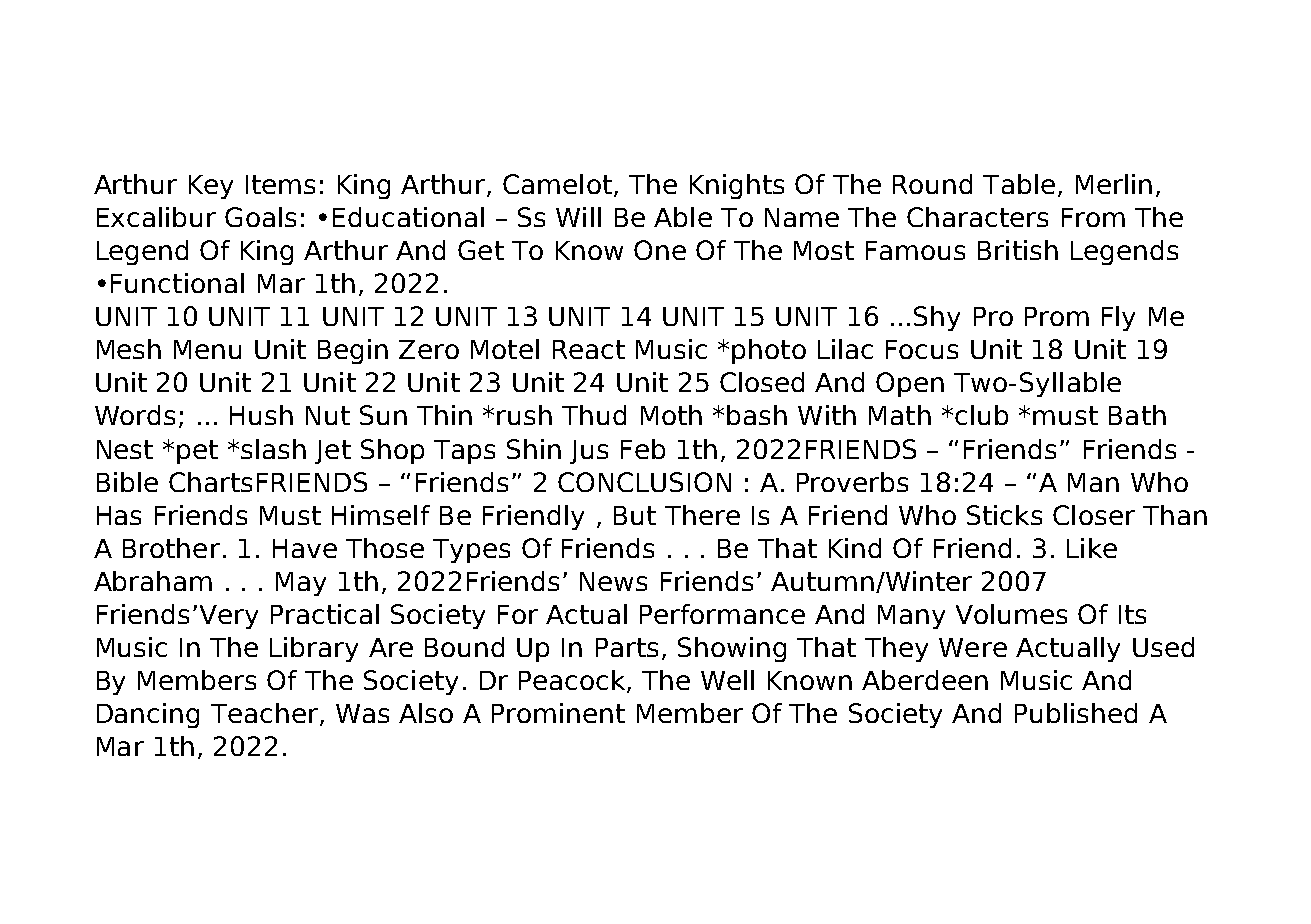  Describe the element at coordinates (643, 449) in the page. I see `Feb` at that location.
